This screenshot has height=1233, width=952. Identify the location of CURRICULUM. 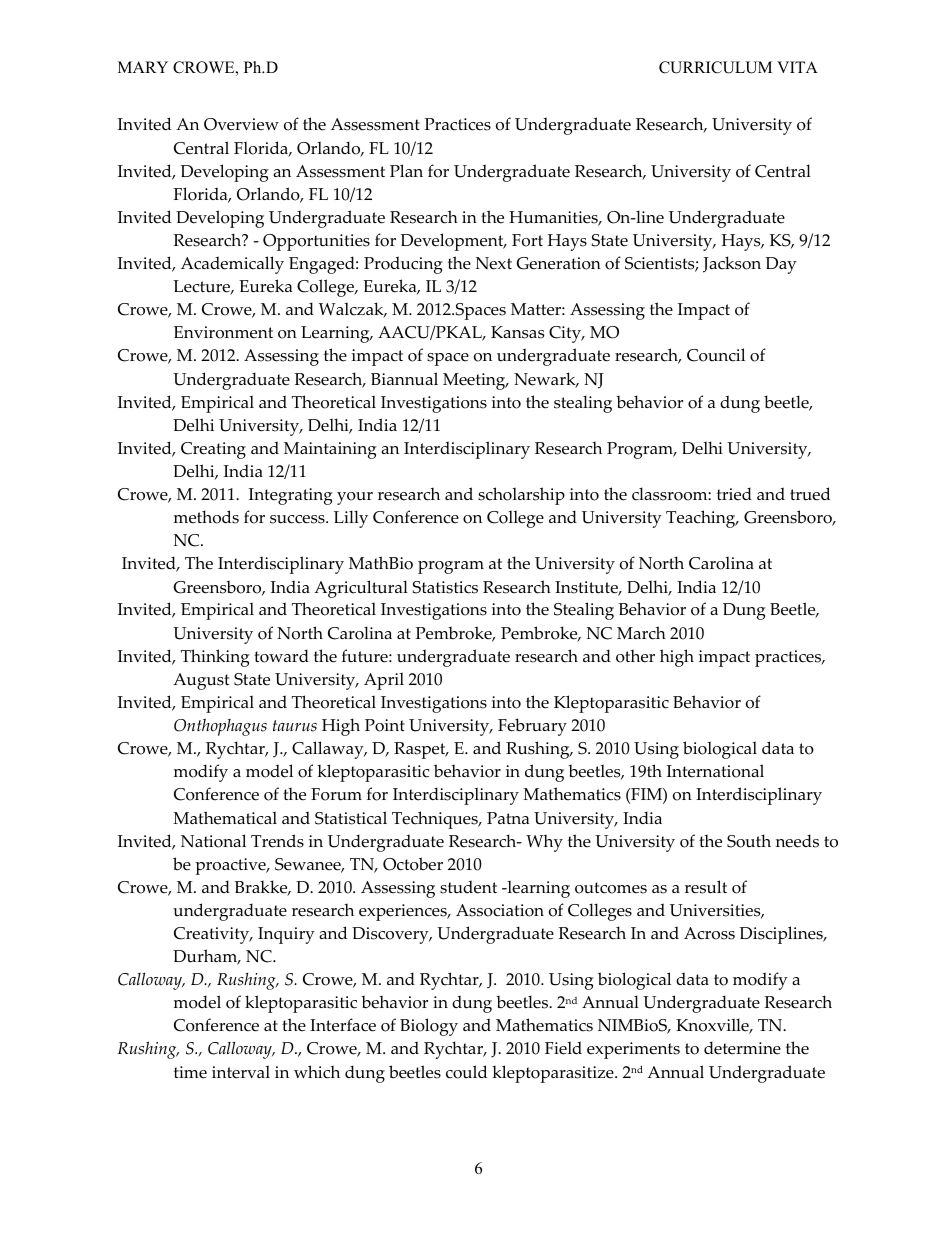
(715, 67).
